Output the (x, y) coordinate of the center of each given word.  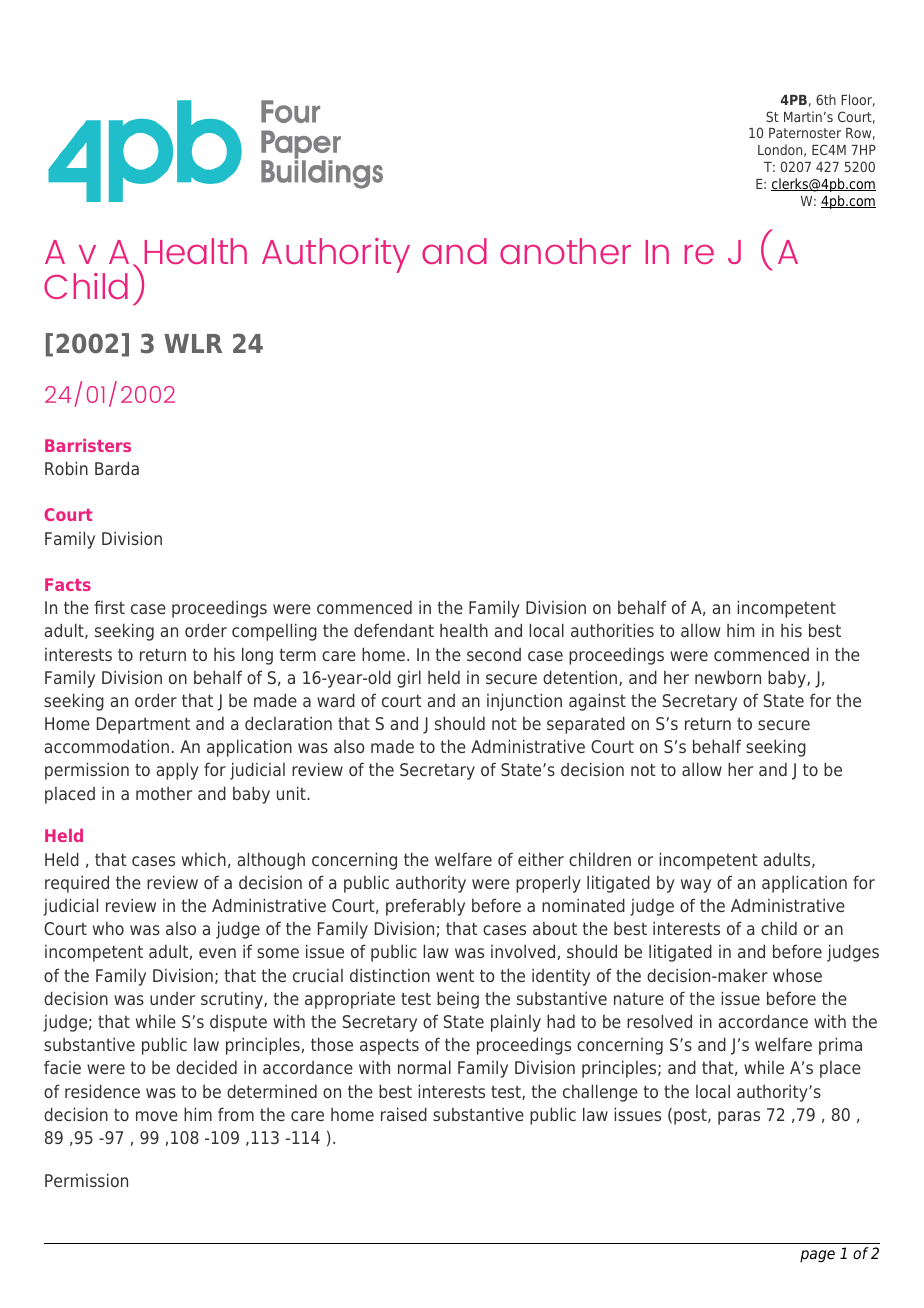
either (541, 859)
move (157, 1116)
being (458, 1000)
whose (797, 975)
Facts (68, 584)
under (172, 998)
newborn (728, 677)
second (494, 654)
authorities (612, 630)
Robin (66, 468)
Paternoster (805, 133)
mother (164, 793)
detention (581, 678)
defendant (394, 630)
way (696, 886)
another (565, 251)
